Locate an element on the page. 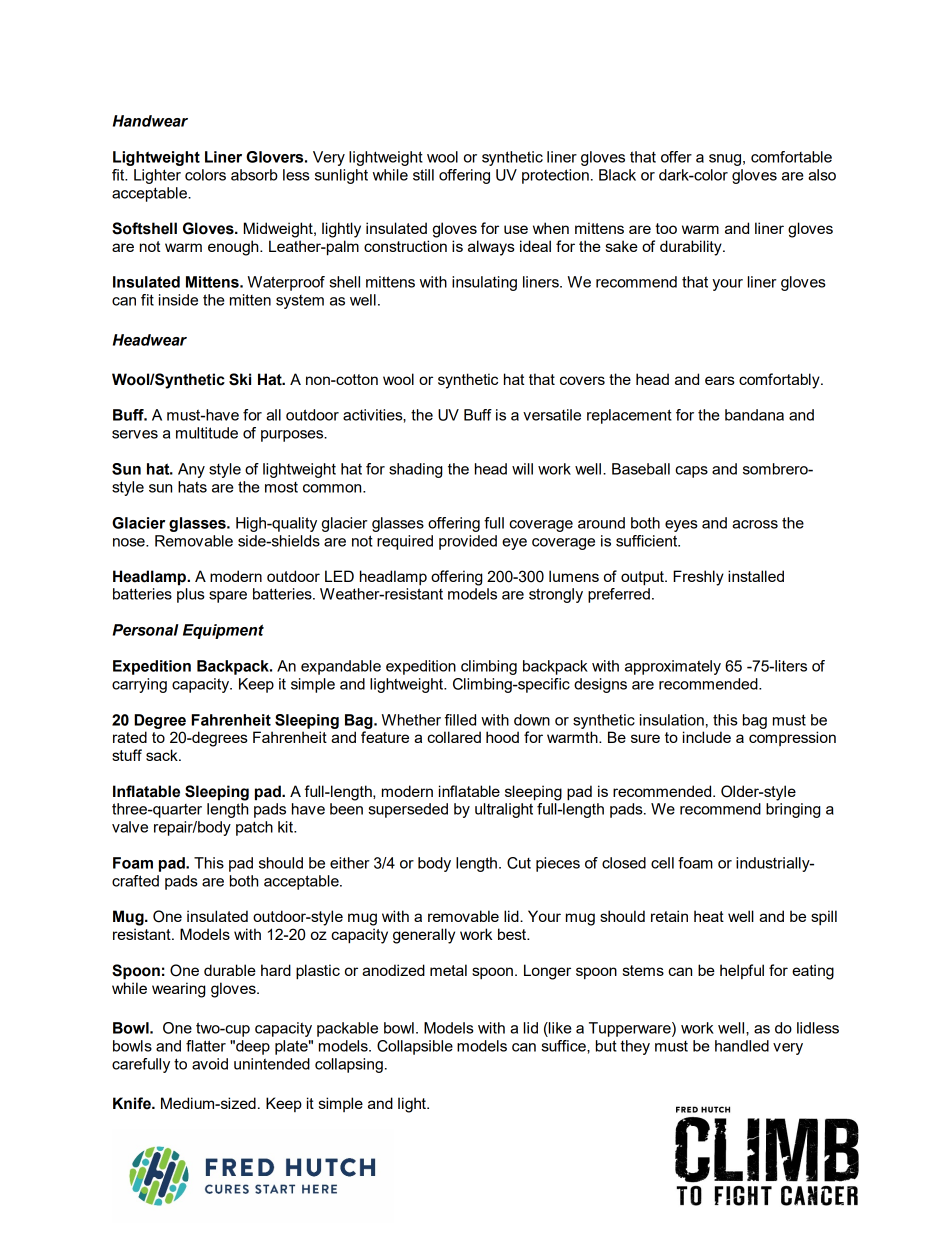  avoid is located at coordinates (210, 1064).
